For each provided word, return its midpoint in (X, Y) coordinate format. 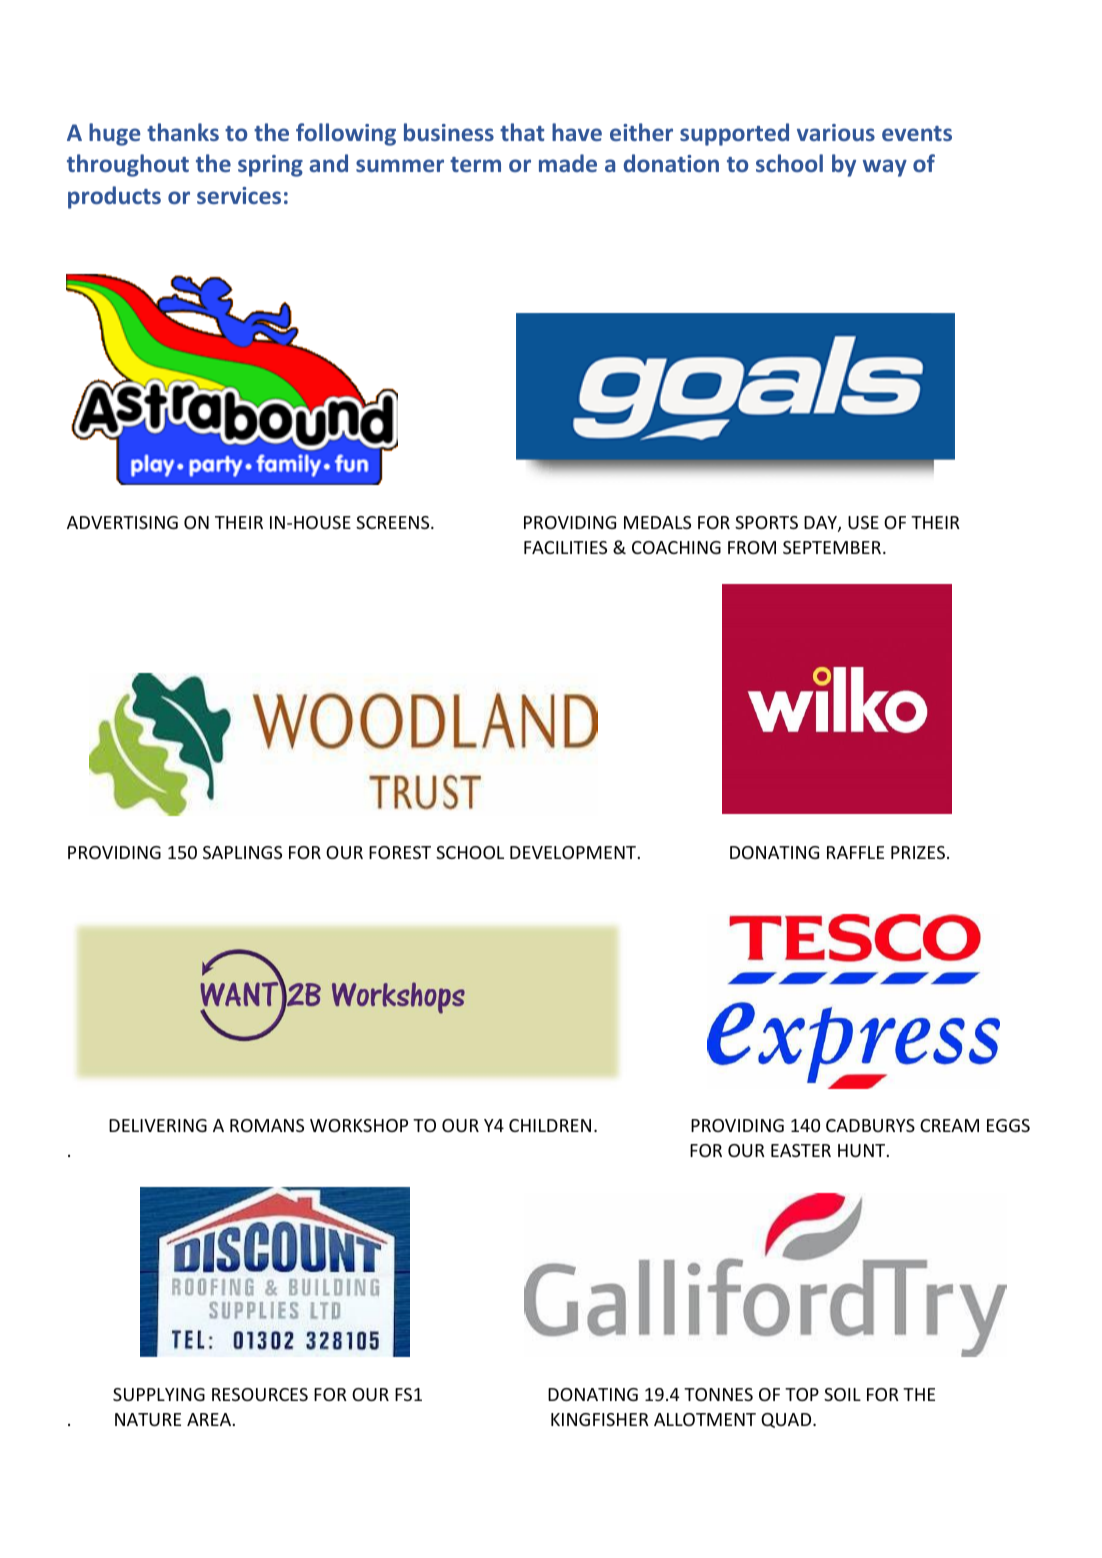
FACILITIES (565, 547)
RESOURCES (260, 1394)
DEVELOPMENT (573, 852)
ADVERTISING (122, 522)
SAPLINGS (242, 852)
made (568, 163)
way (885, 168)
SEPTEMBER (832, 547)
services (239, 195)
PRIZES (918, 852)
